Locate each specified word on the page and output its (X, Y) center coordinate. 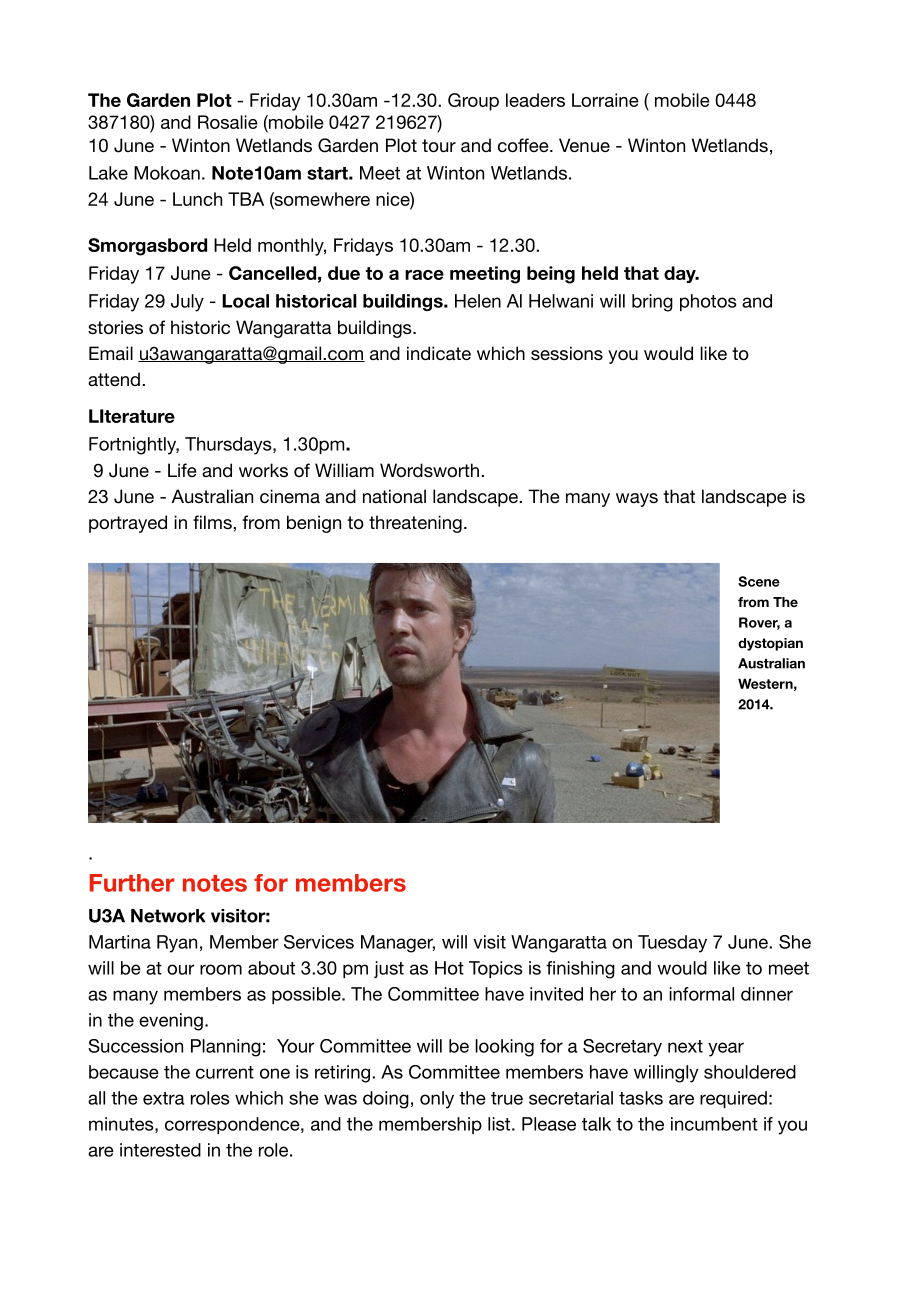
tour (439, 145)
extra (163, 1098)
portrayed (128, 524)
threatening (415, 524)
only (437, 1100)
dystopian (770, 644)
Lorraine (605, 100)
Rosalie (228, 122)
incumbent (714, 1124)
